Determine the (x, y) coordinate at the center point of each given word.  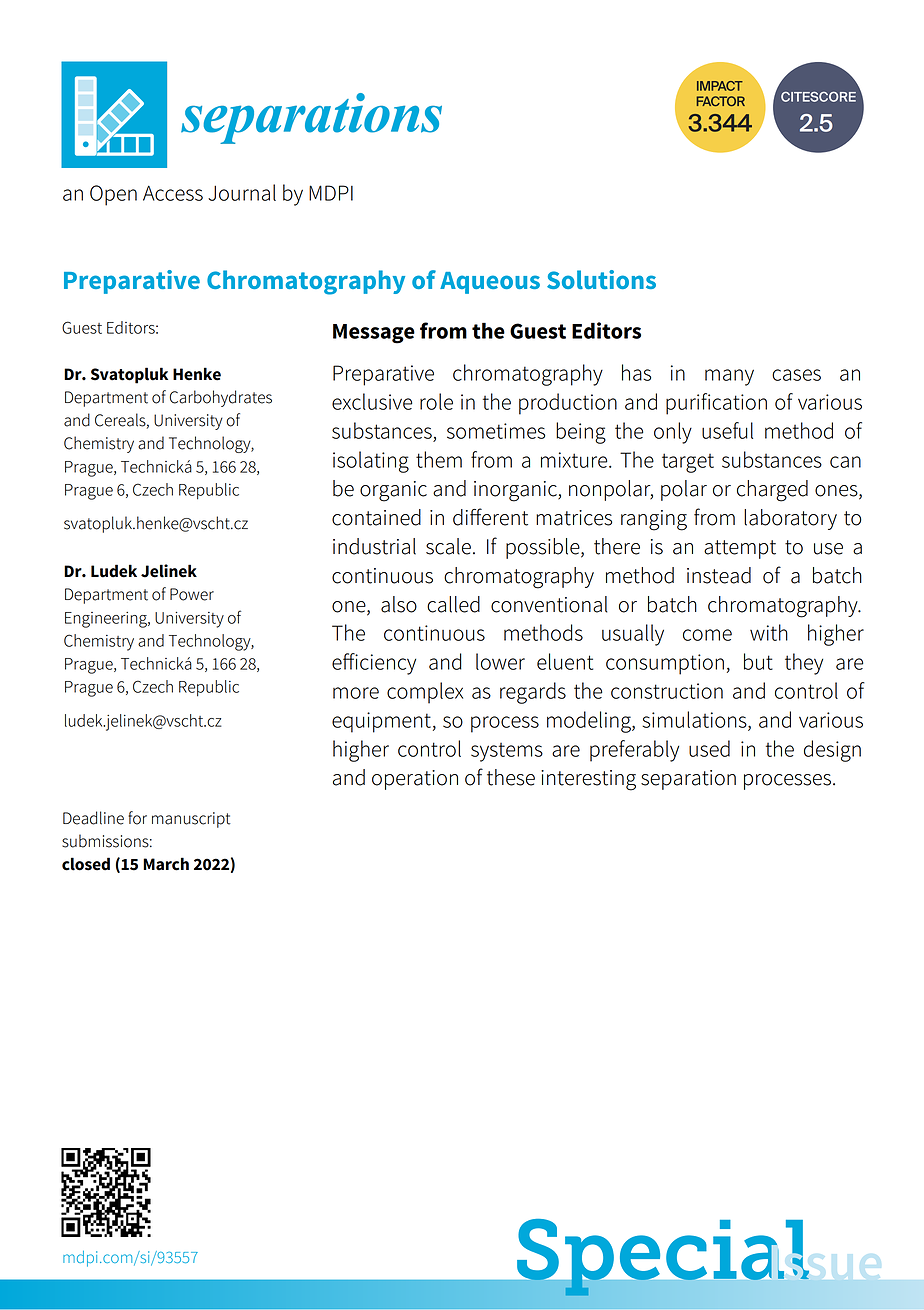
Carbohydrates (221, 398)
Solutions (601, 279)
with (769, 632)
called (453, 604)
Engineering (107, 620)
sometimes (496, 431)
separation (688, 780)
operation (415, 780)
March (166, 864)
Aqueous (490, 283)
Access (173, 193)
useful (727, 430)
